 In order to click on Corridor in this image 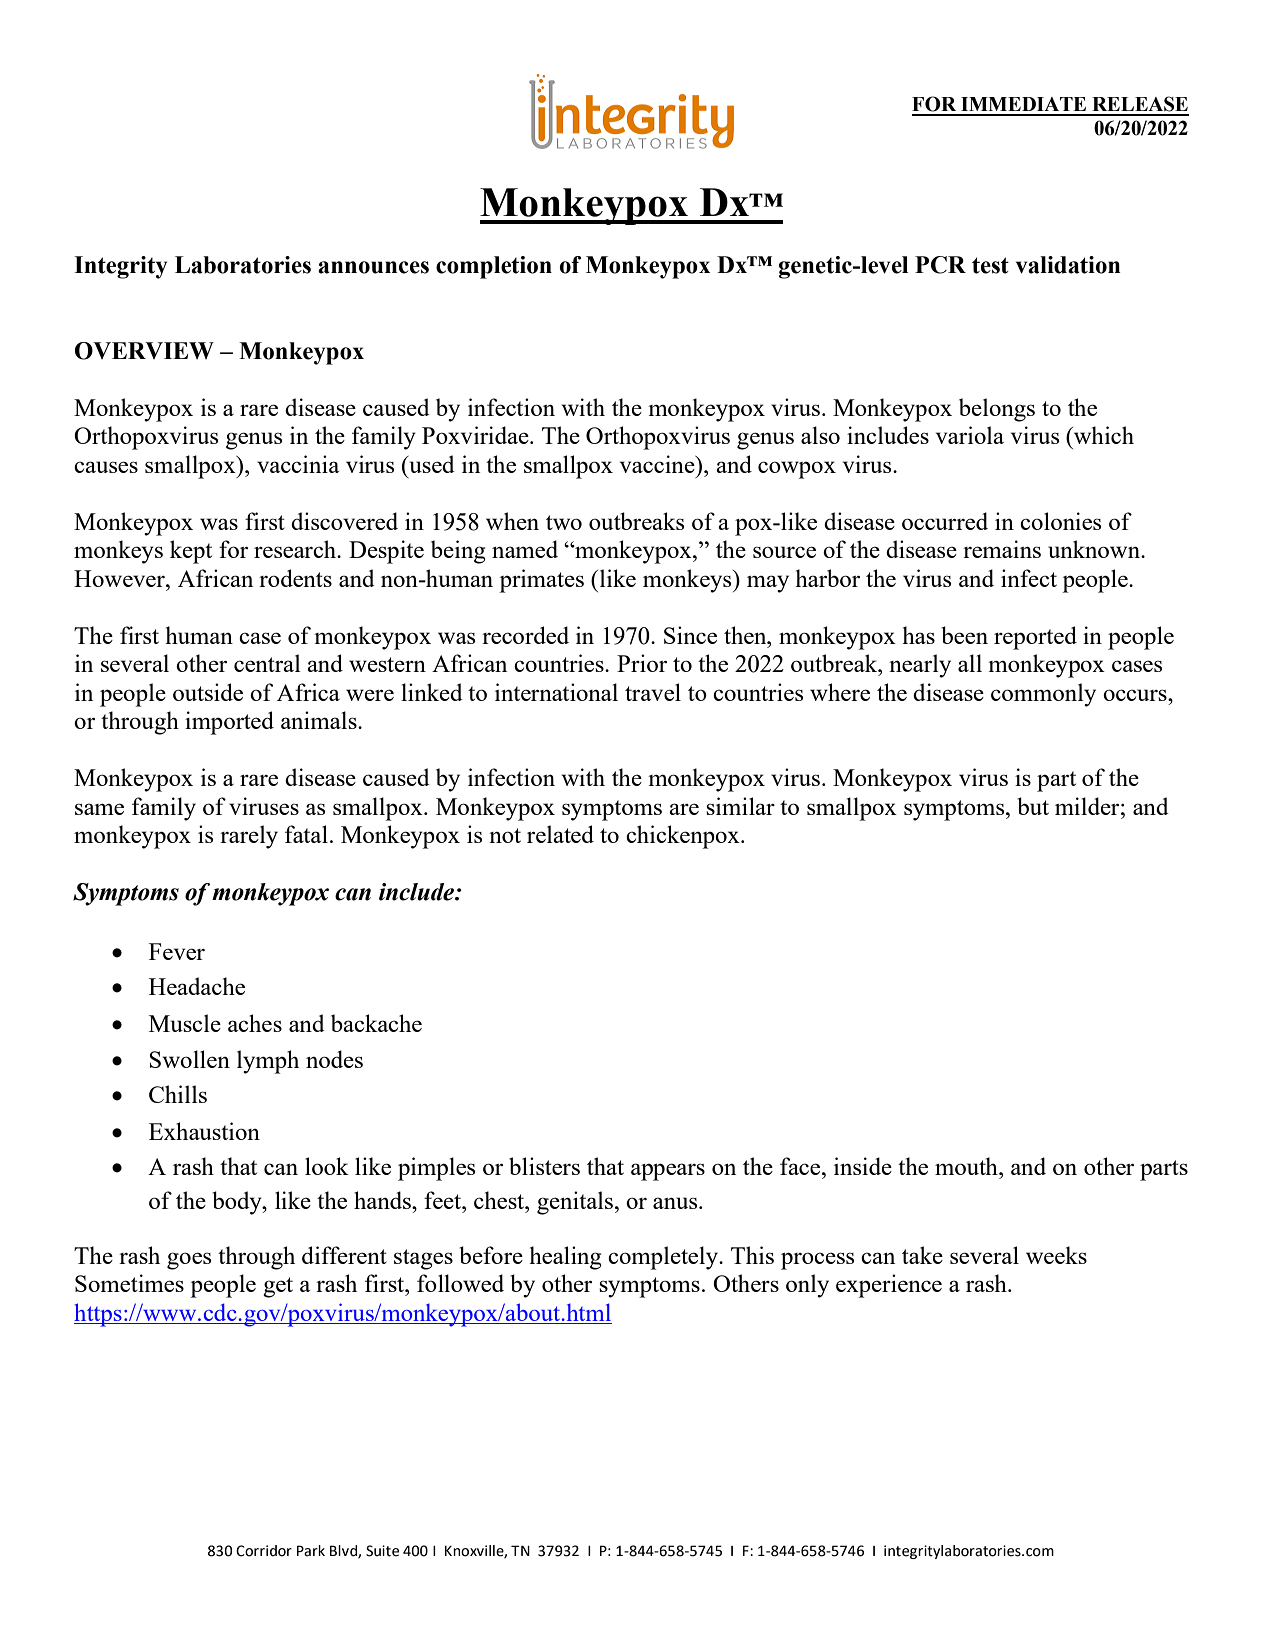, I will do `click(264, 1551)`.
